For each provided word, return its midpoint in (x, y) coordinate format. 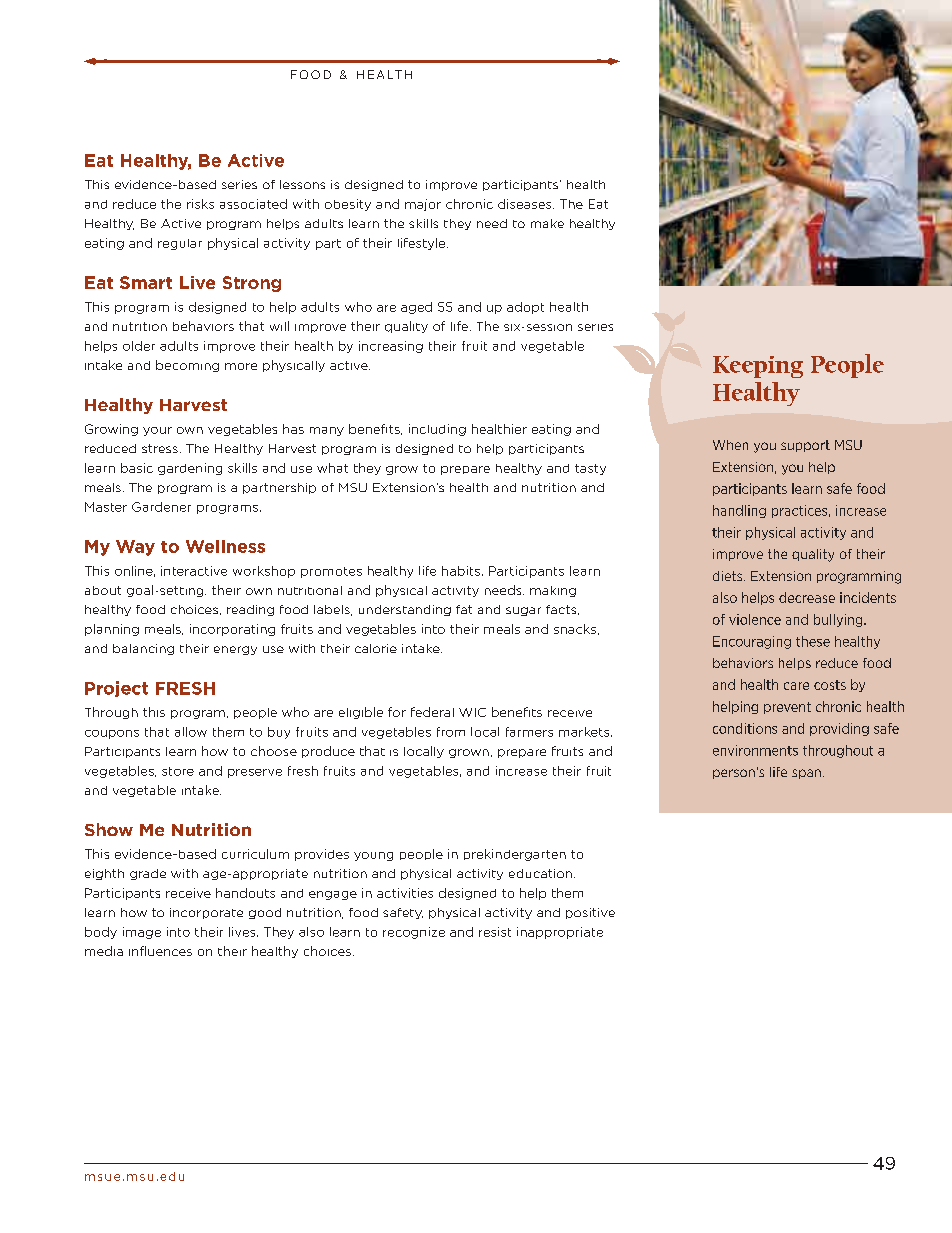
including (437, 430)
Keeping (758, 367)
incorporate (206, 913)
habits (461, 571)
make (547, 223)
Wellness (225, 546)
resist (495, 932)
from (451, 732)
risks (200, 204)
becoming (187, 366)
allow (191, 732)
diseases (526, 204)
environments (755, 750)
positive (590, 913)
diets (729, 576)
